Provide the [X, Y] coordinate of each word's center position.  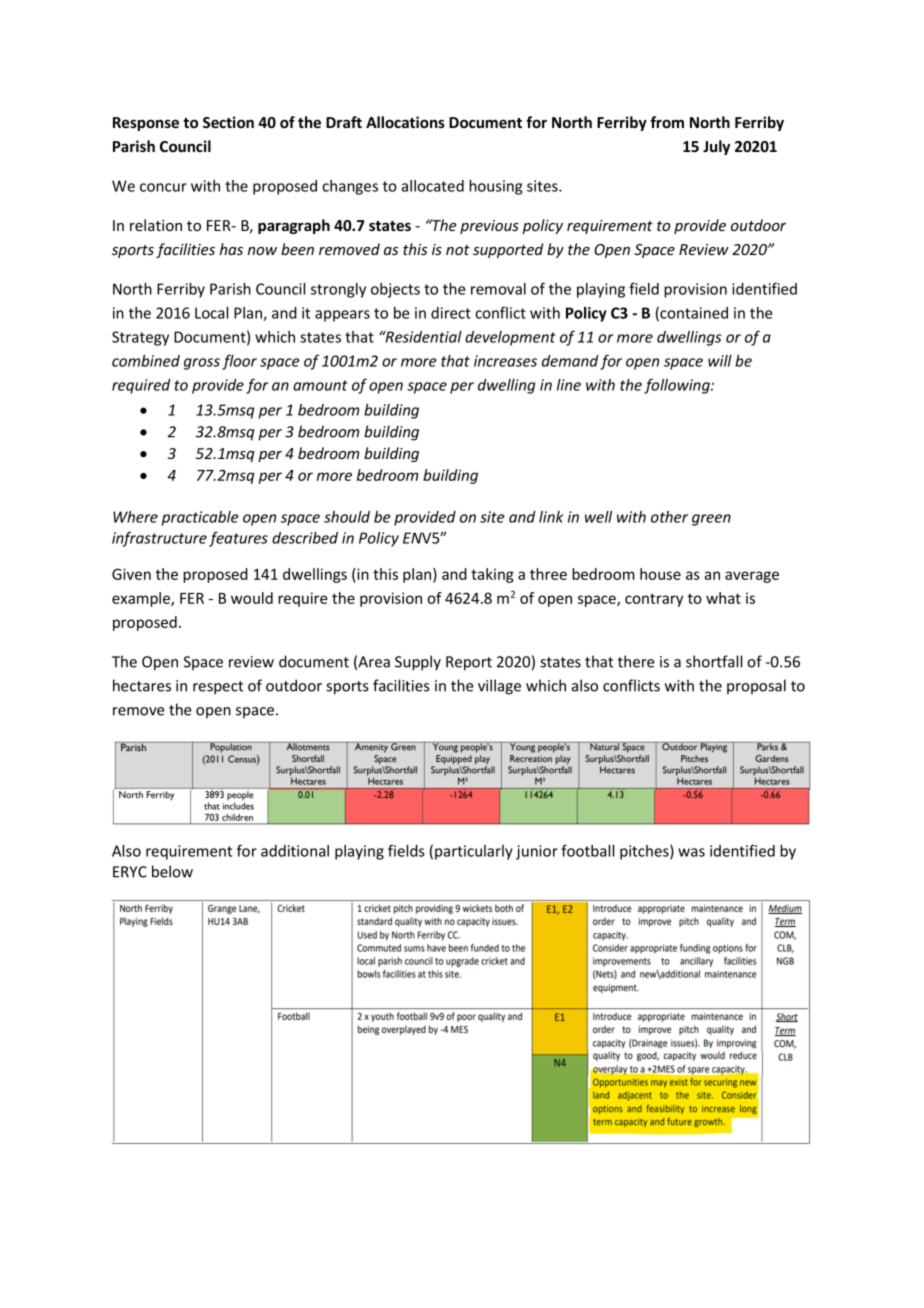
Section [228, 122]
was [691, 852]
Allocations [405, 122]
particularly [474, 852]
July [716, 147]
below [172, 871]
